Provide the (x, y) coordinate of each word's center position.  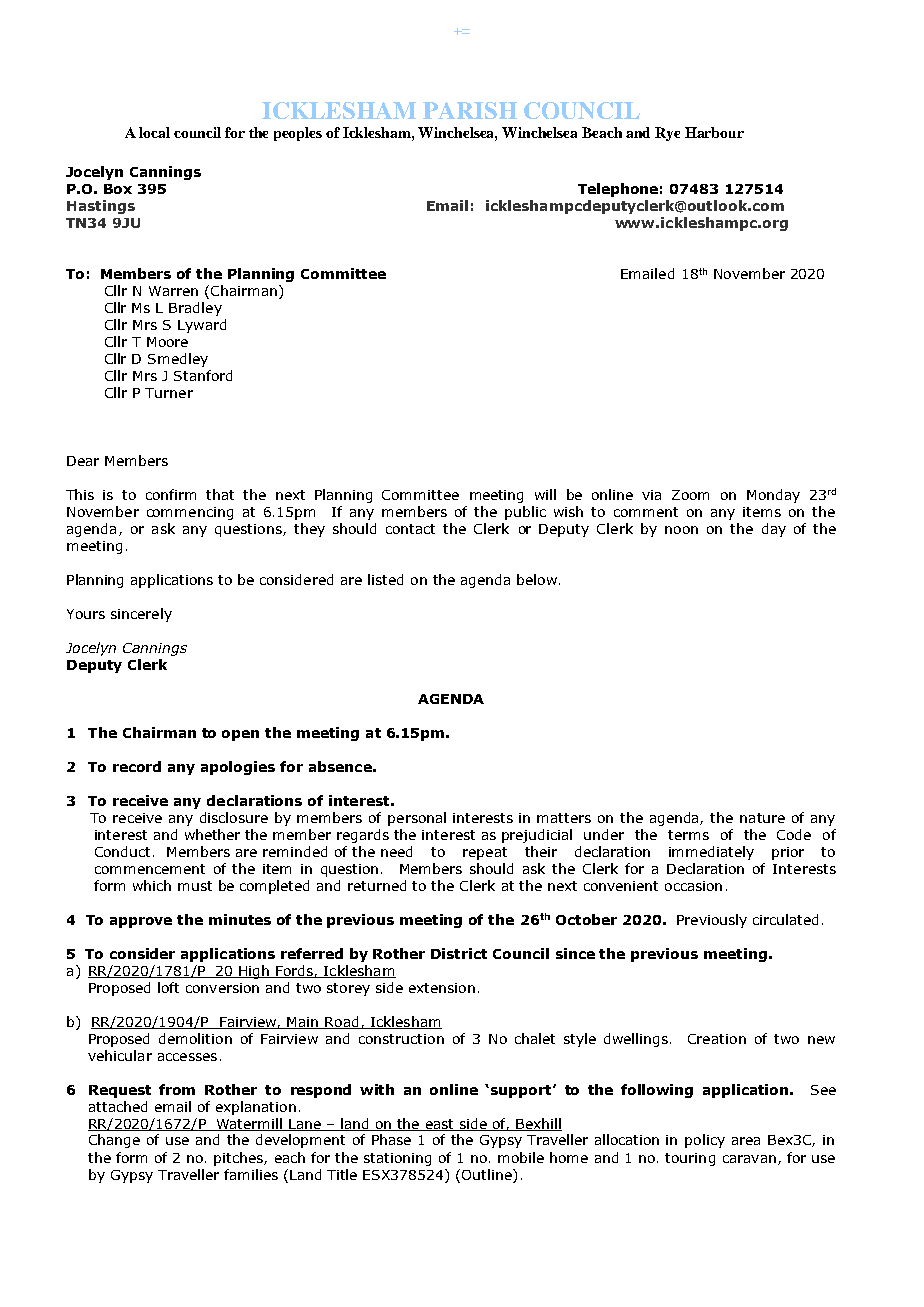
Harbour (714, 132)
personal (417, 819)
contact (410, 529)
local (154, 132)
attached (118, 1106)
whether (212, 834)
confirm (171, 494)
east (439, 1125)
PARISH (470, 110)
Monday (773, 496)
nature (762, 818)
